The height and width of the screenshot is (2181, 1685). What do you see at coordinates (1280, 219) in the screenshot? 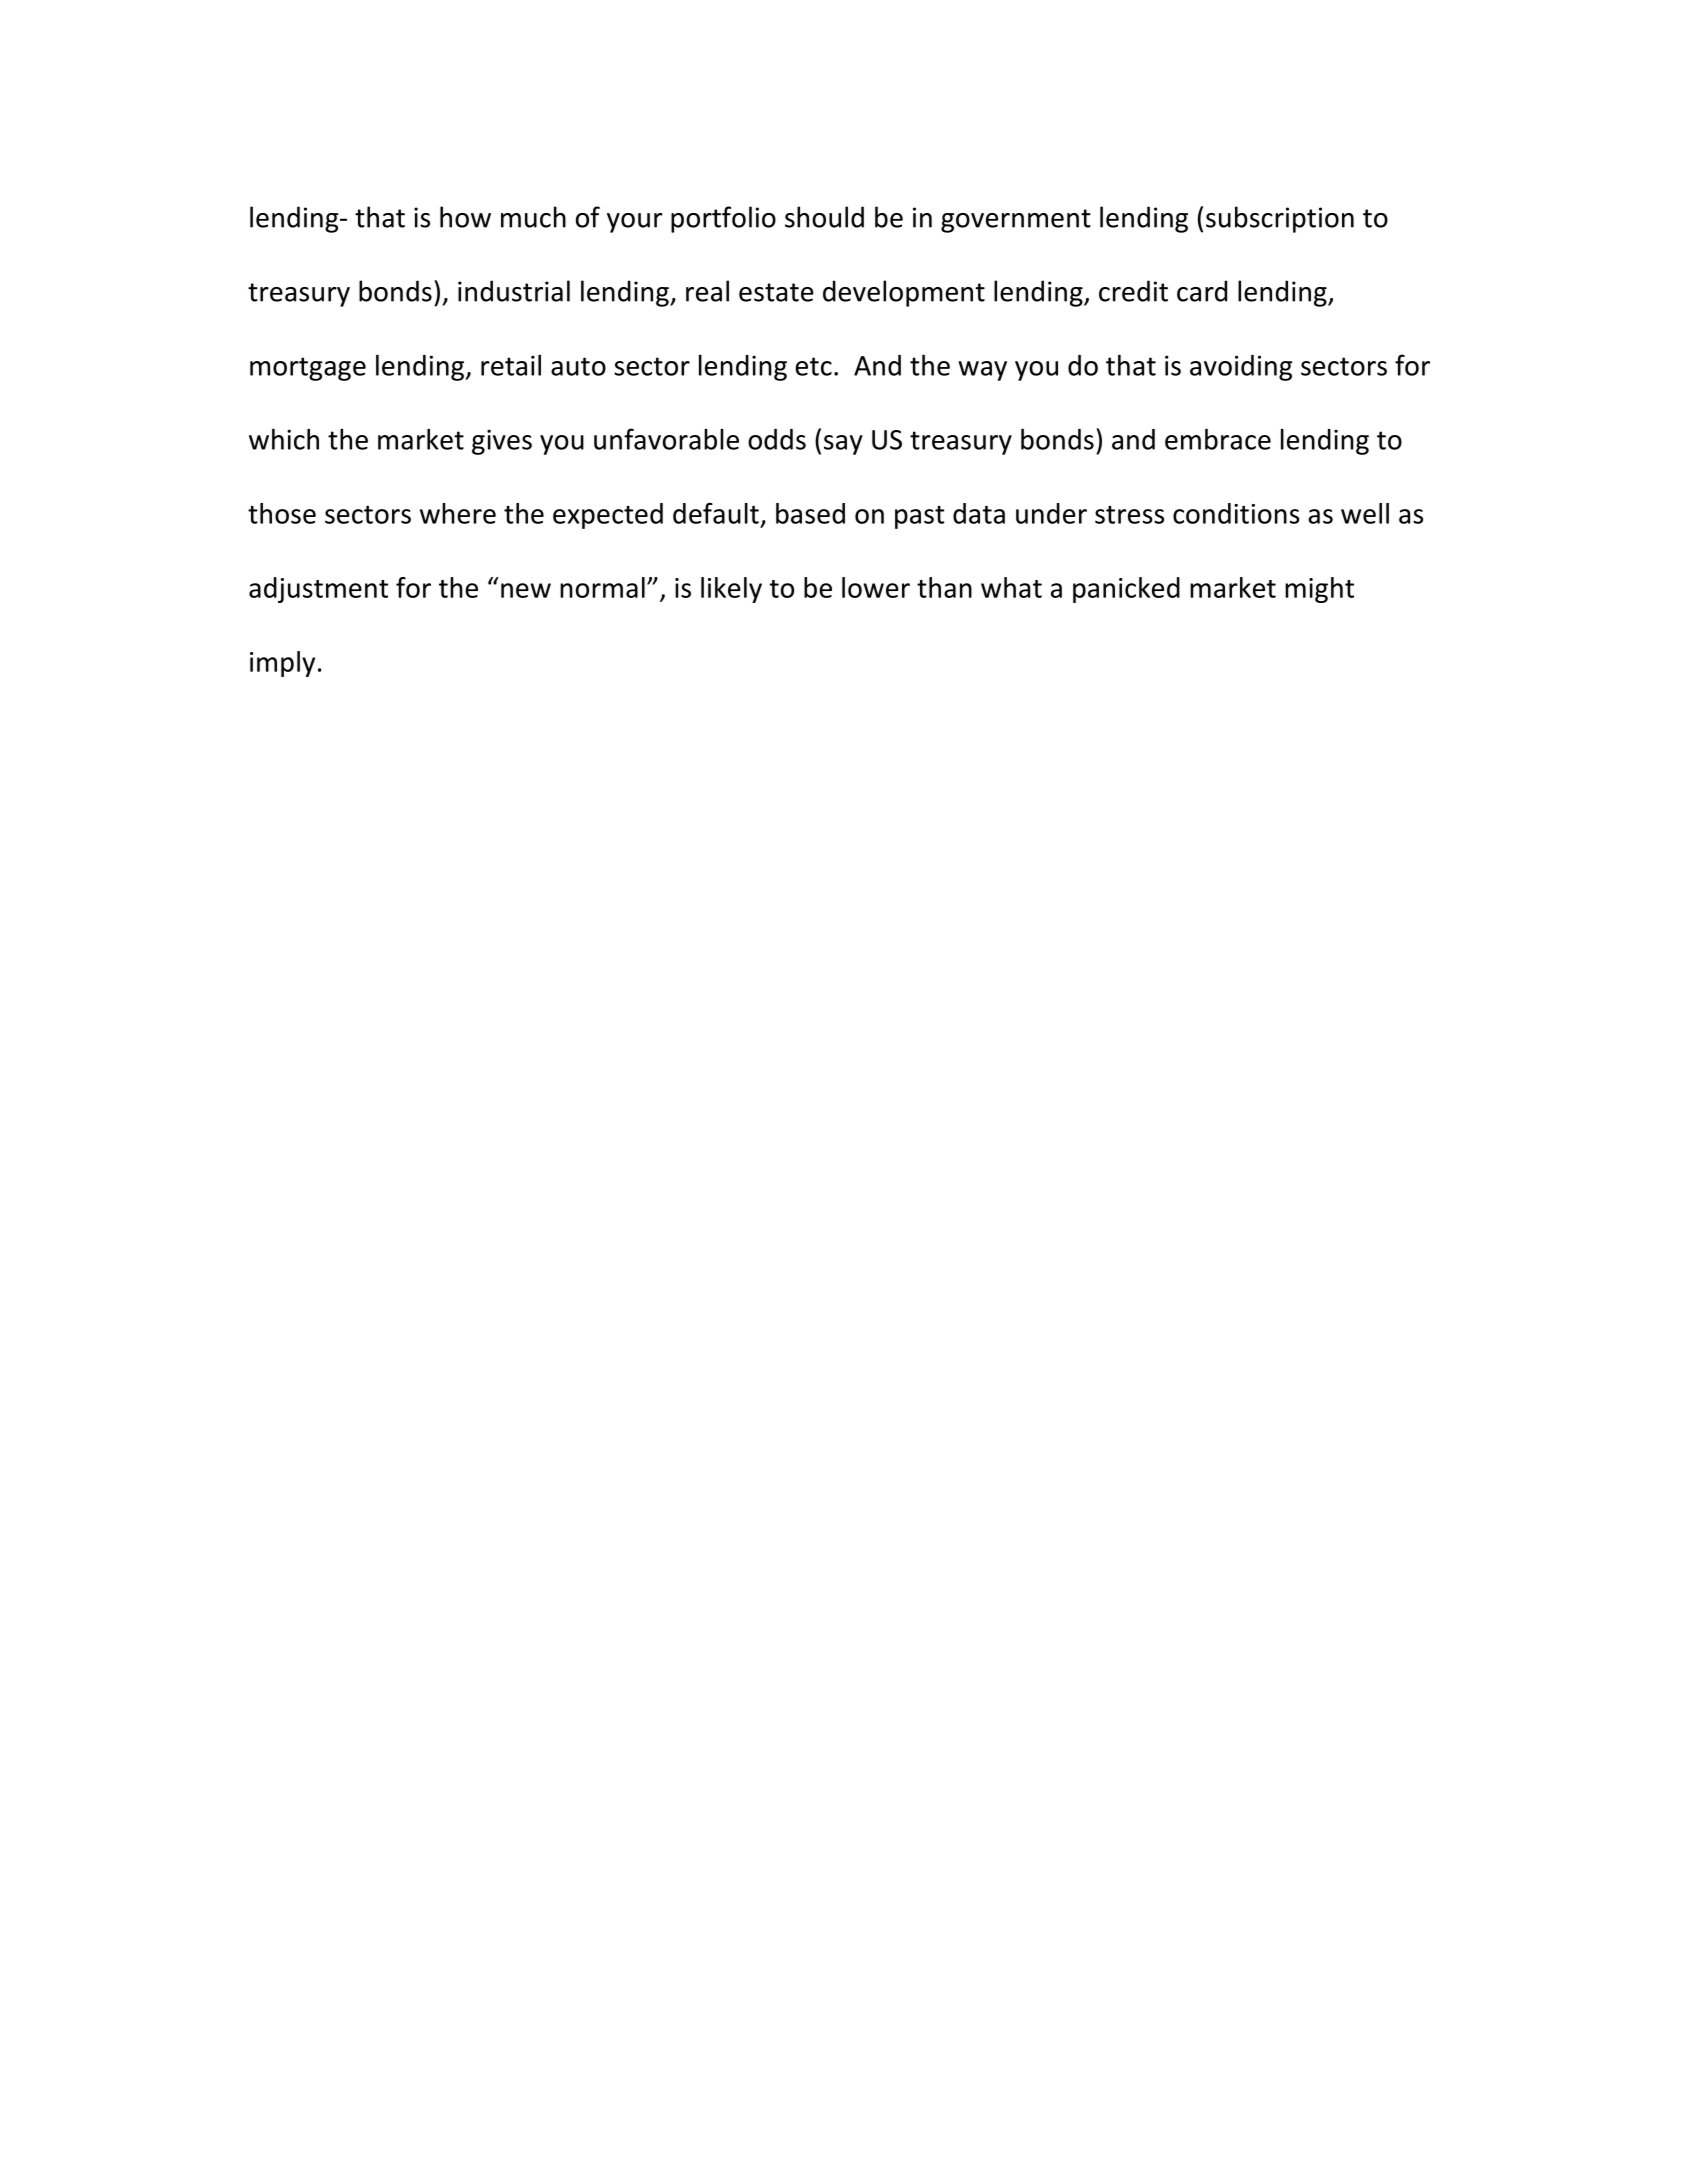
I see `subscription` at bounding box center [1280, 219].
